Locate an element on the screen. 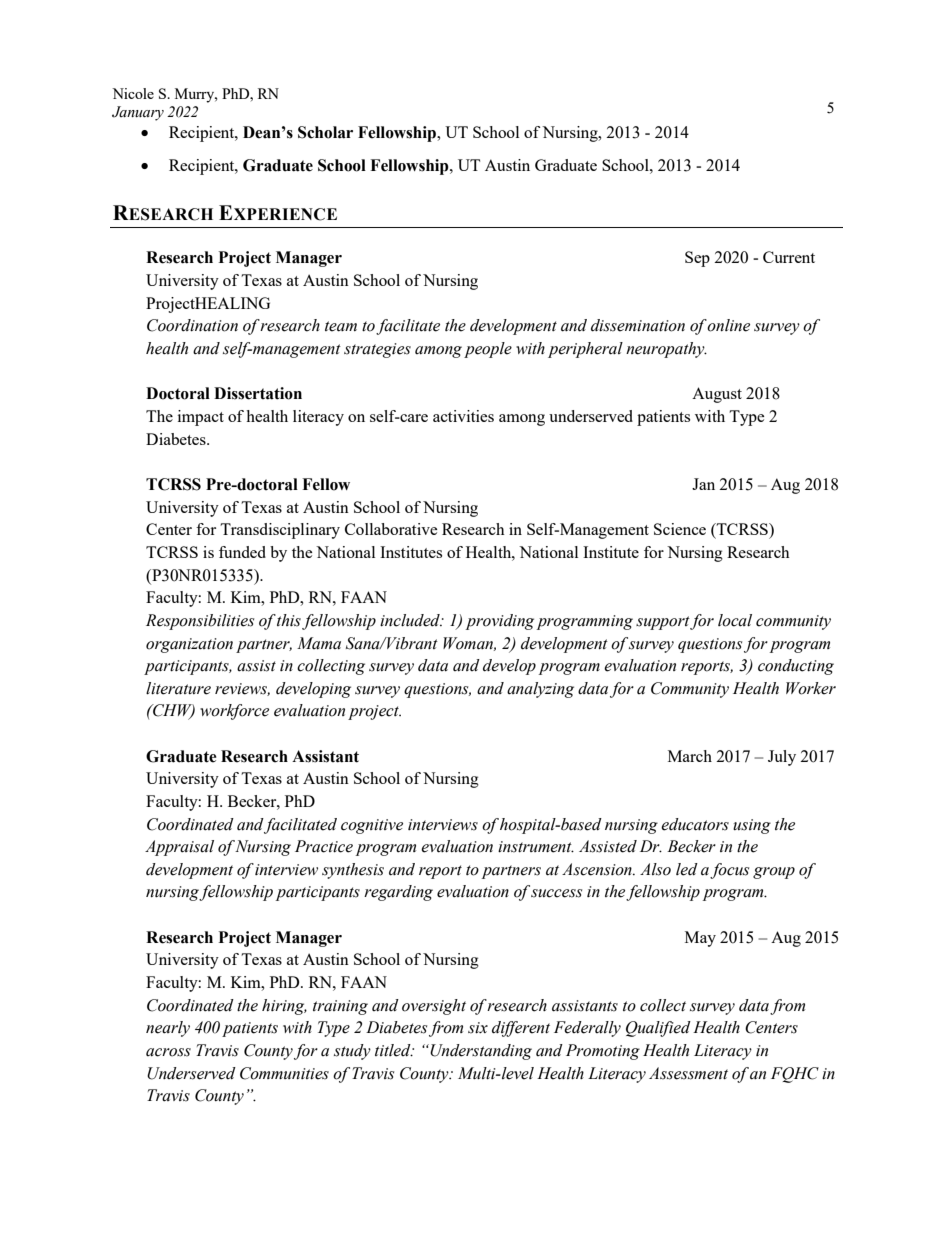 The image size is (952, 1233). Scholar is located at coordinates (325, 132).
